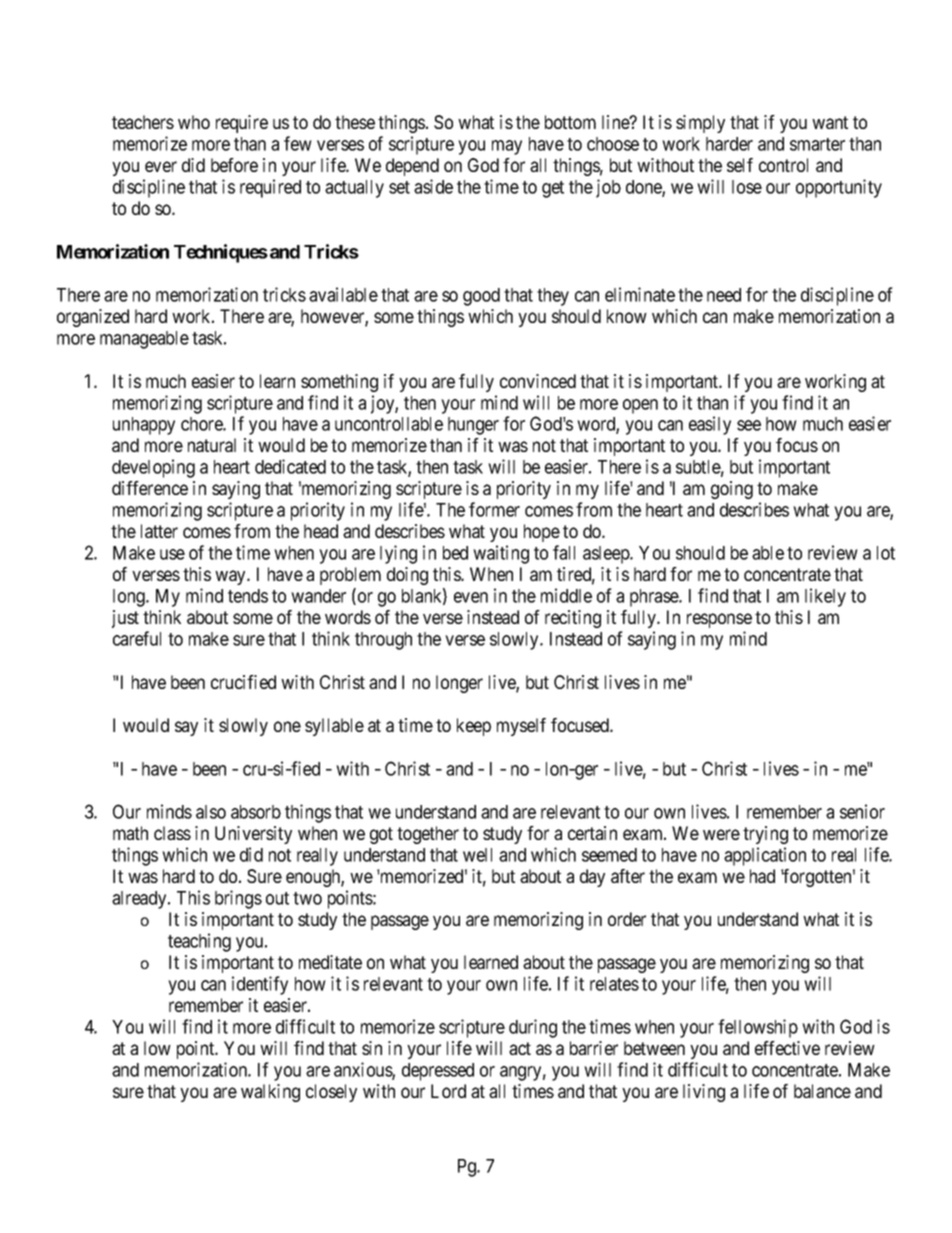 The height and width of the screenshot is (1233, 952). Describe the element at coordinates (144, 426) in the screenshot. I see `unhappy` at that location.
